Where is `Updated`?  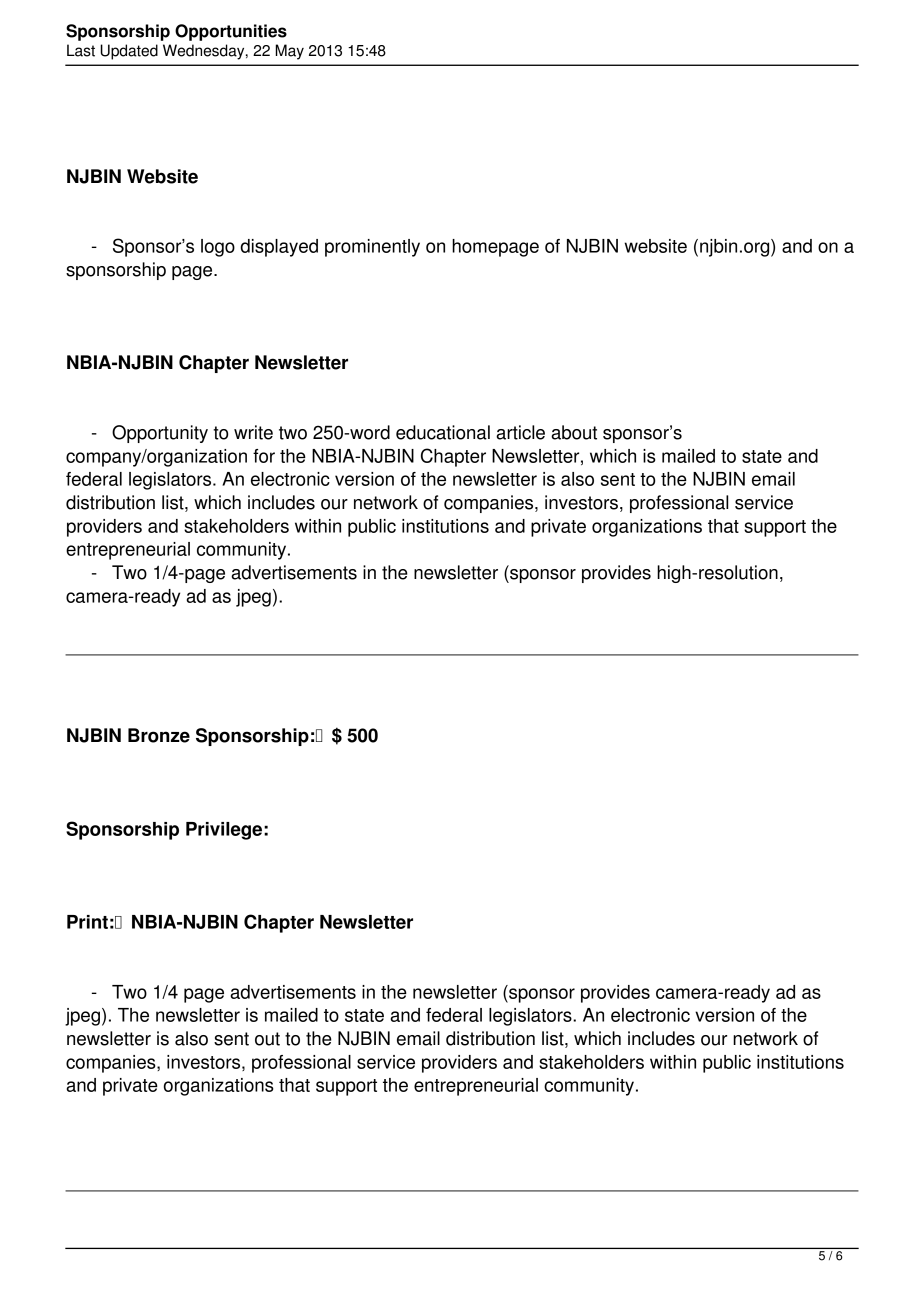
Updated is located at coordinates (129, 52).
